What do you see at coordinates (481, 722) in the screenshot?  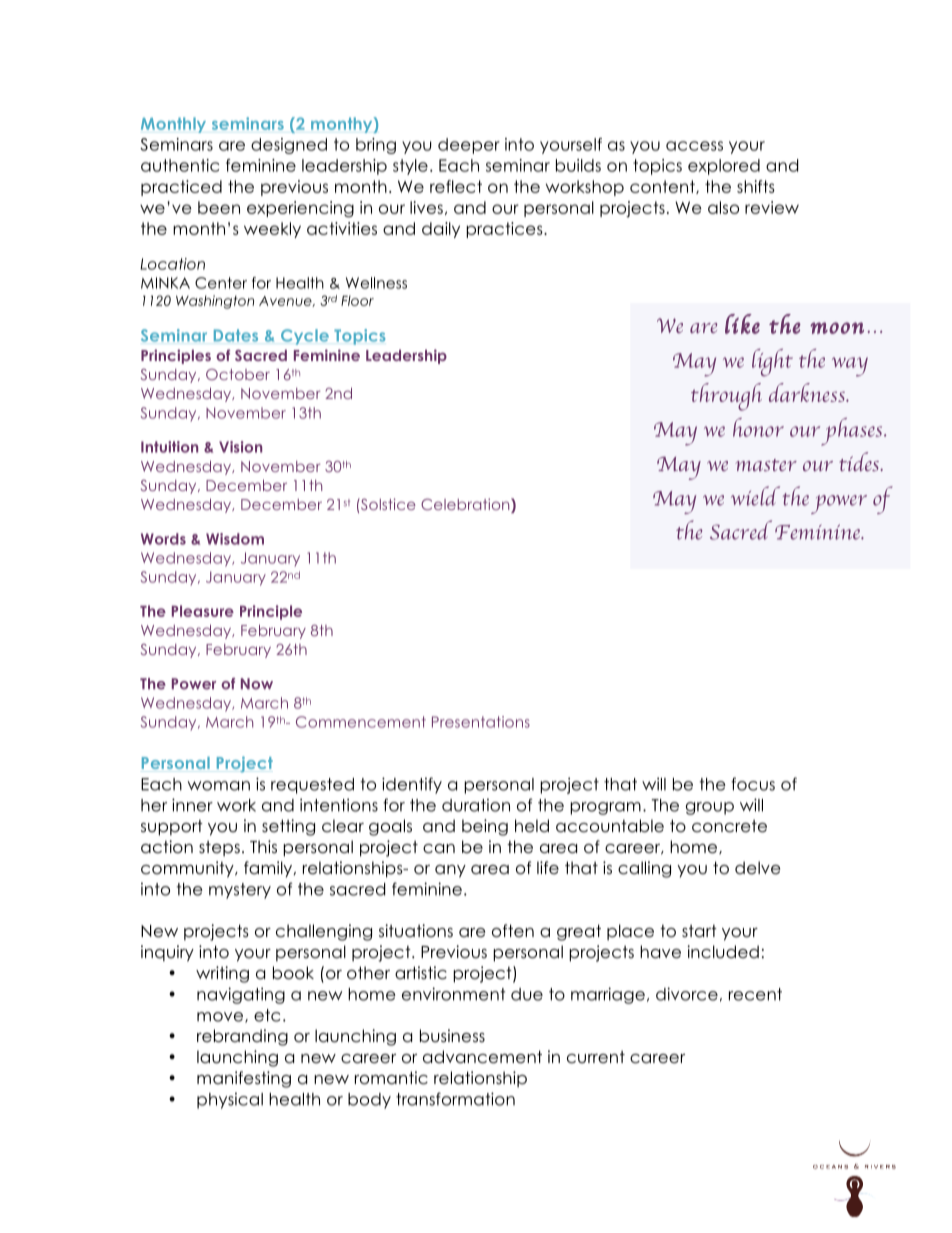 I see `Presentations` at bounding box center [481, 722].
